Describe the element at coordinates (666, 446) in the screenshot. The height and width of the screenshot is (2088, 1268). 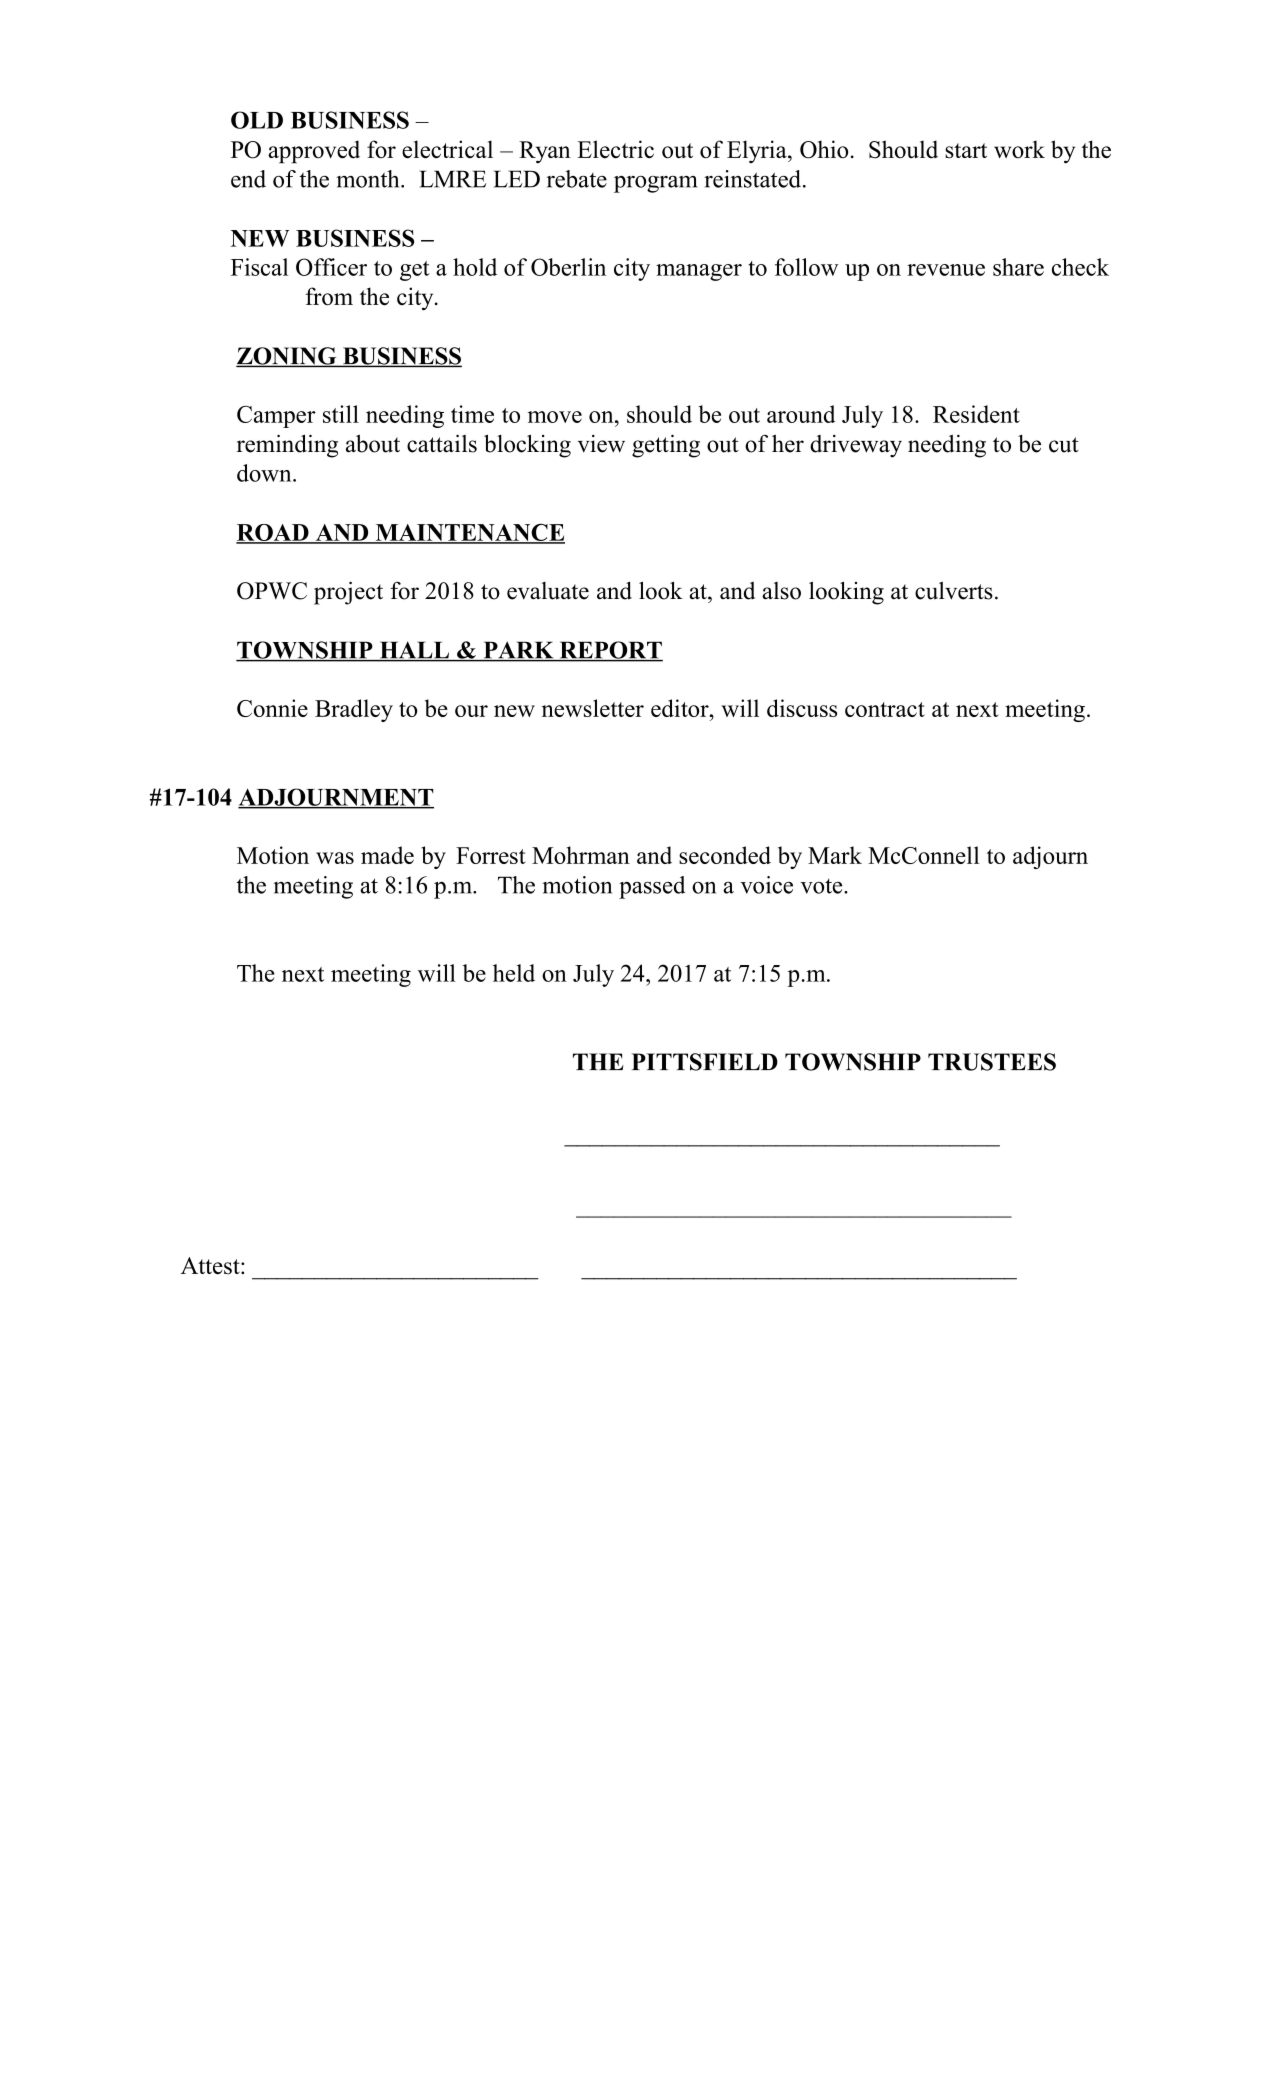
I see `getting` at that location.
